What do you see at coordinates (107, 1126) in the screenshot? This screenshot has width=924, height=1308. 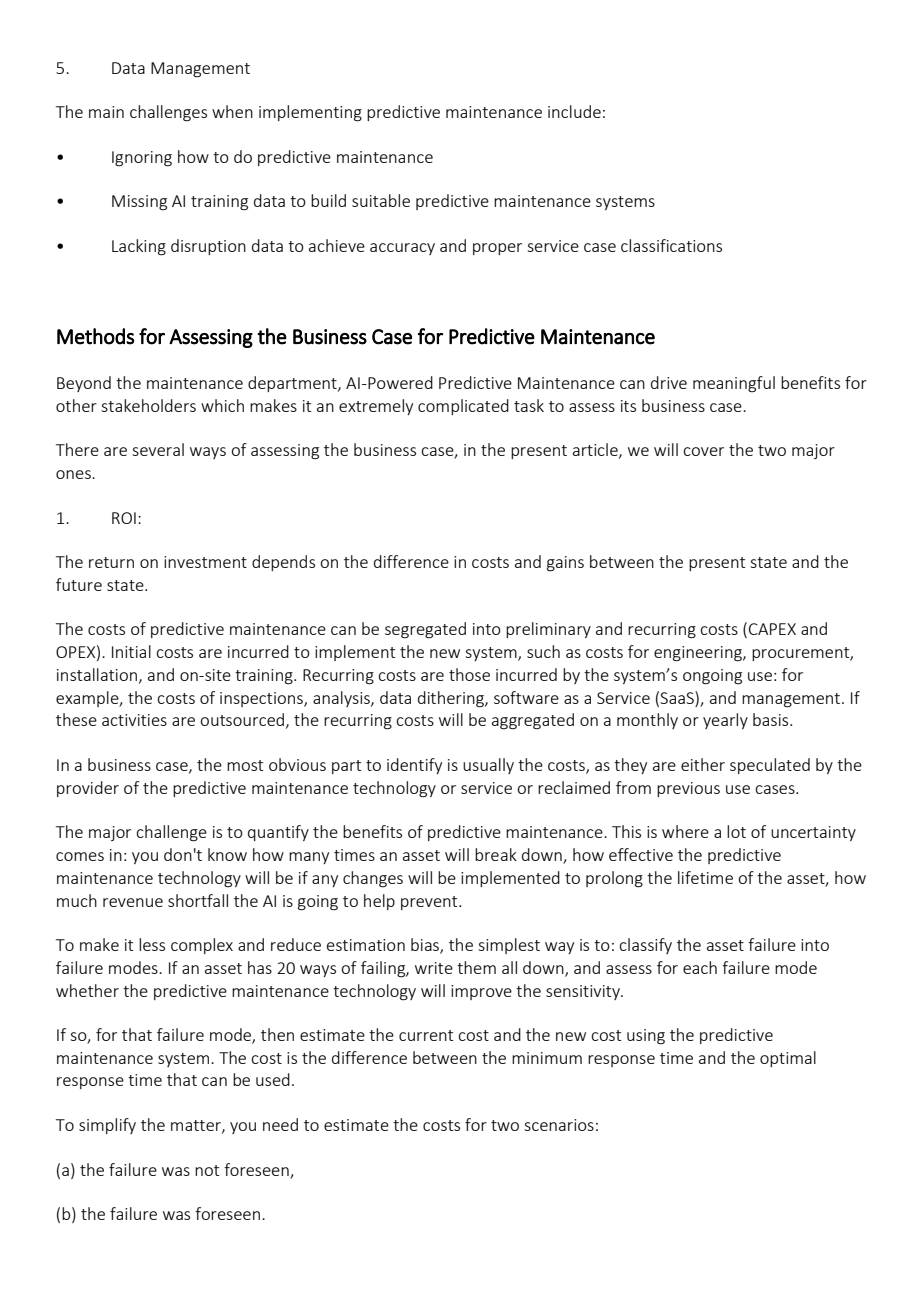 I see `simplify` at bounding box center [107, 1126].
